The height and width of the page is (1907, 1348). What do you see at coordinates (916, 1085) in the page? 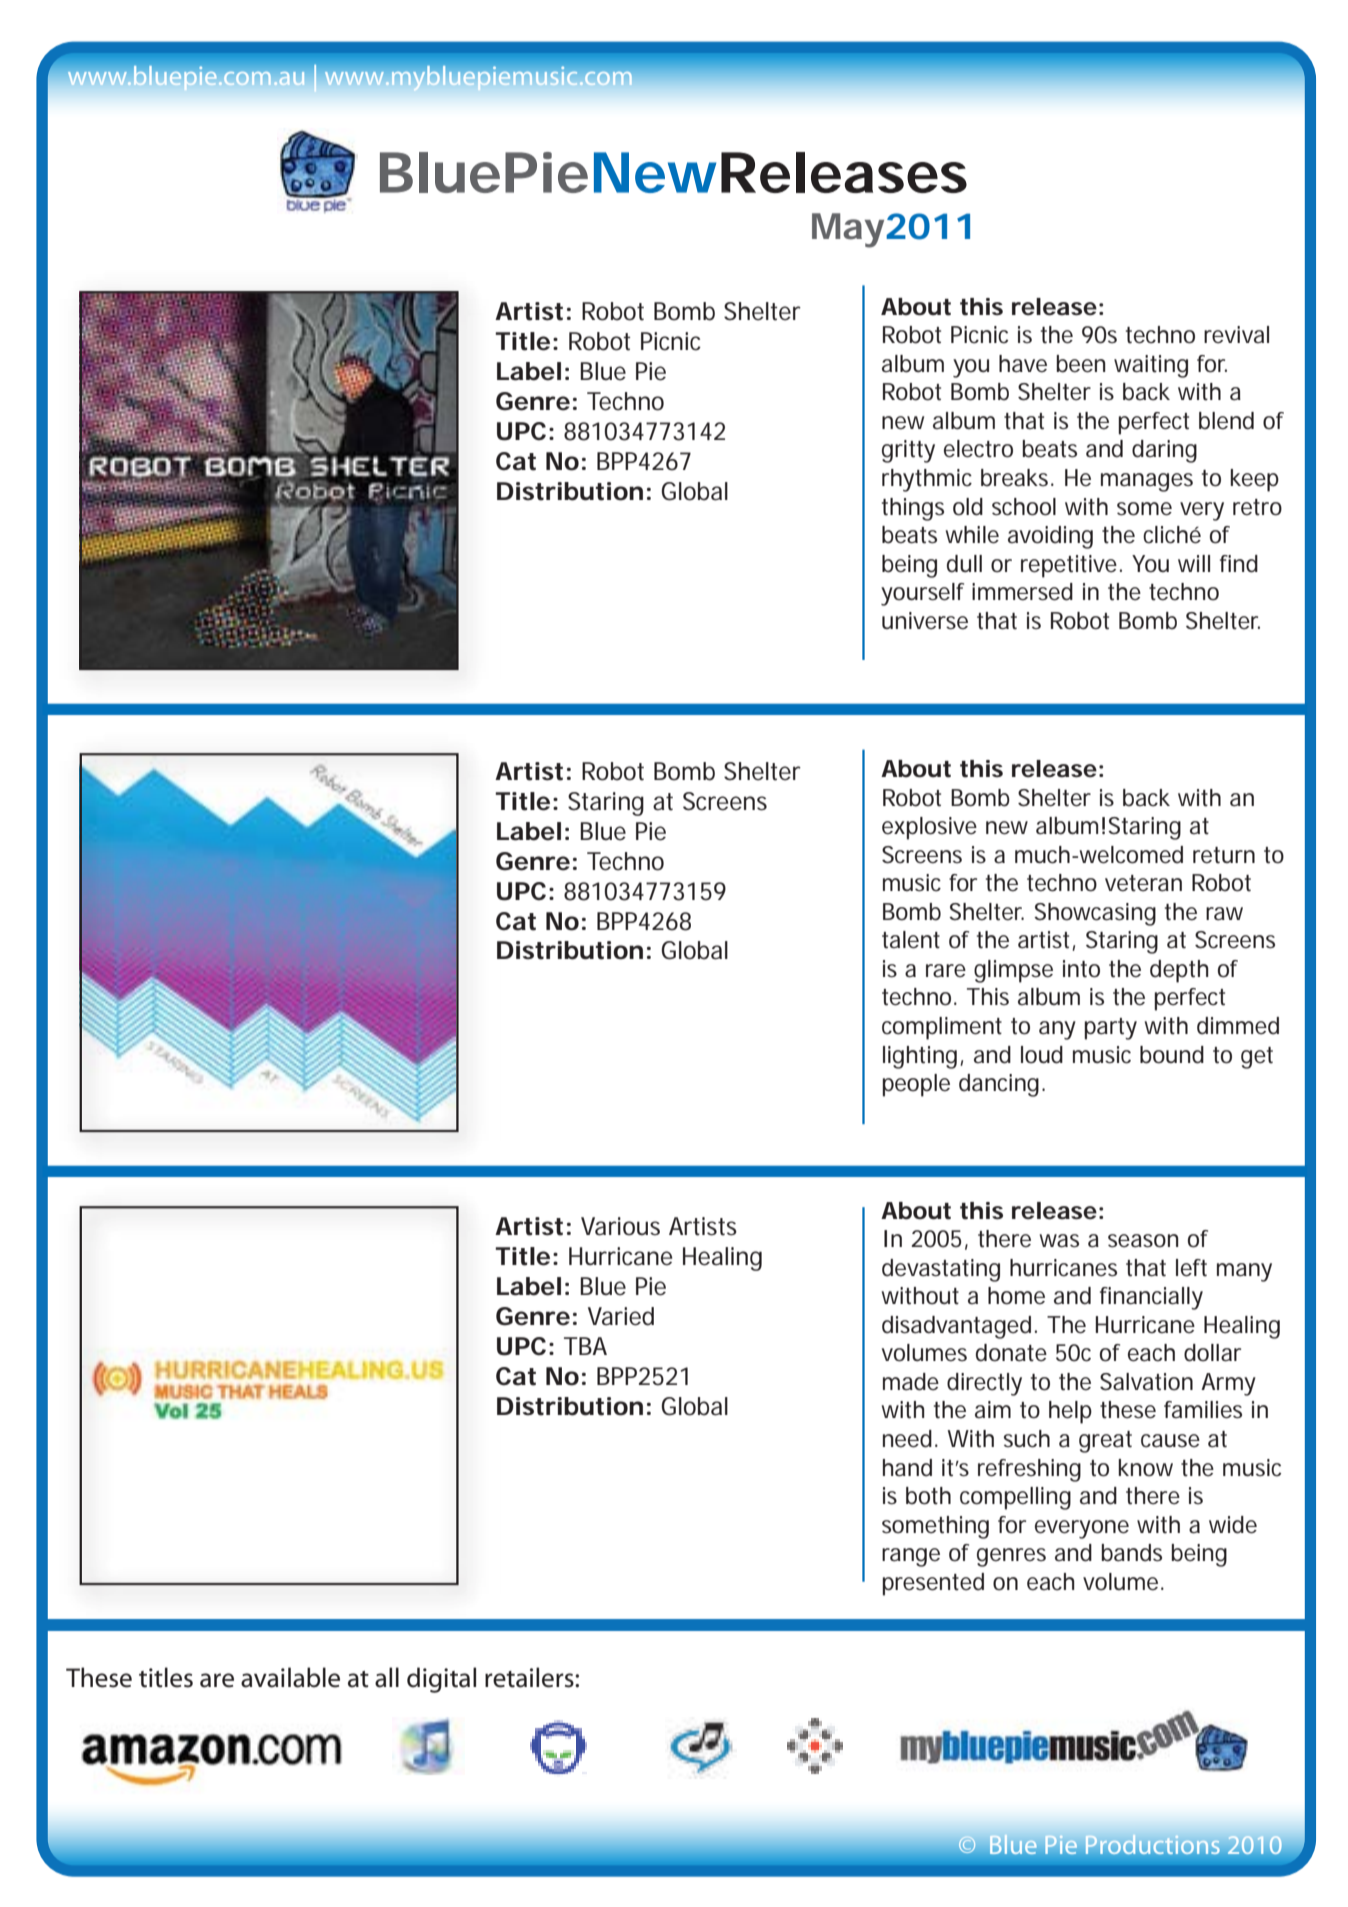
I see `people` at bounding box center [916, 1085].
